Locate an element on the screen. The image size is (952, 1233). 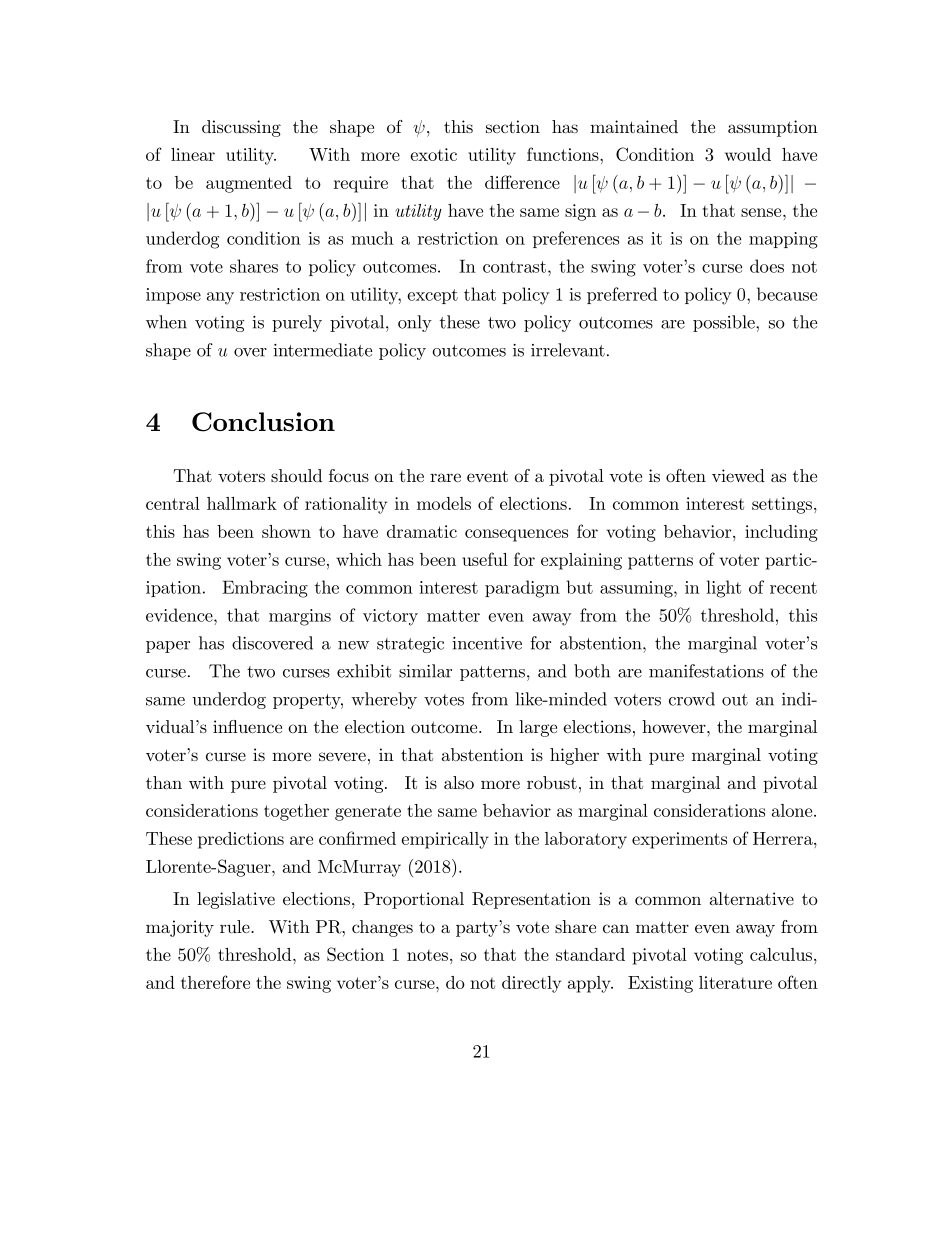
therefore is located at coordinates (215, 982).
